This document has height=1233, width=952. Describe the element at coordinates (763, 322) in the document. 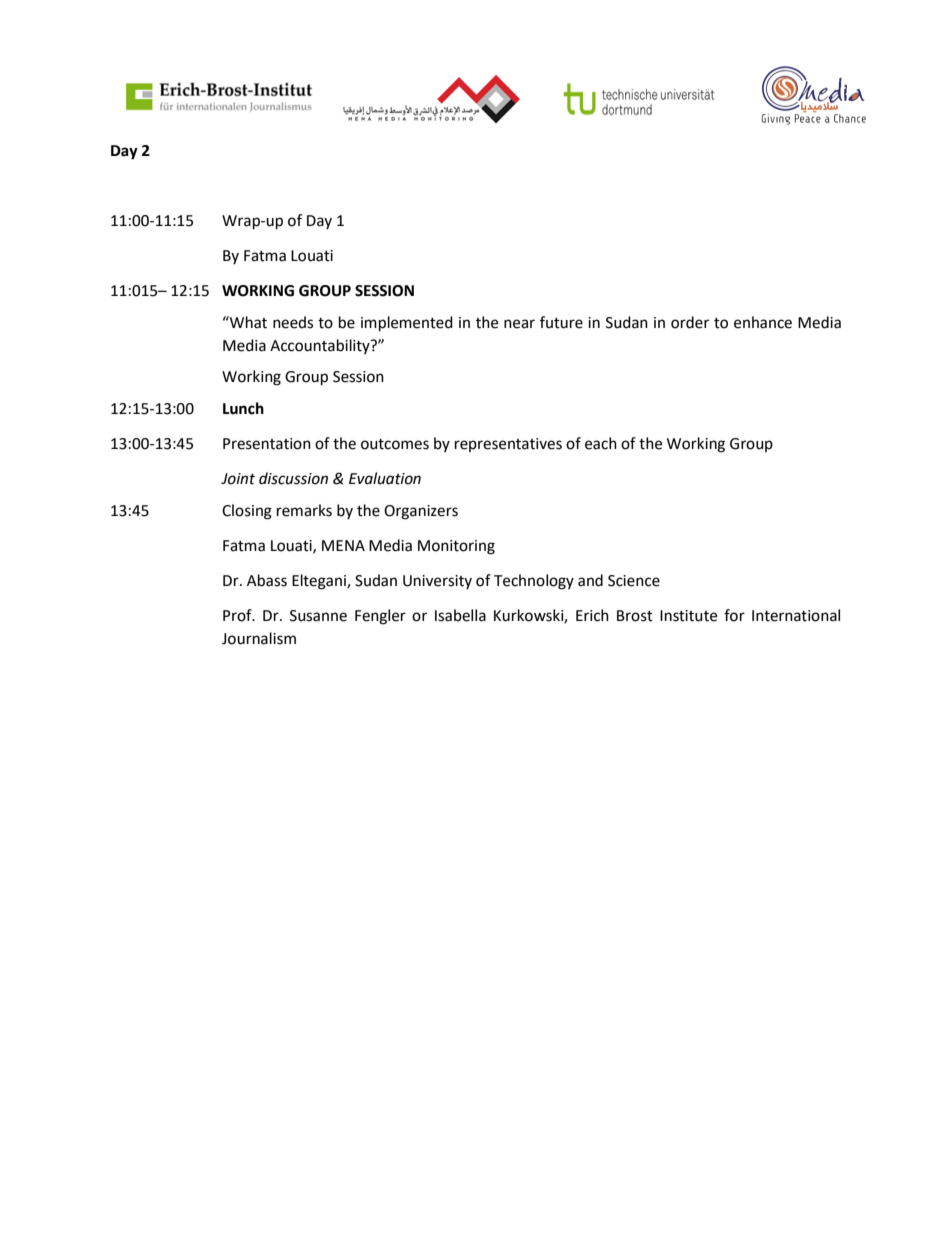

I see `enhance` at that location.
